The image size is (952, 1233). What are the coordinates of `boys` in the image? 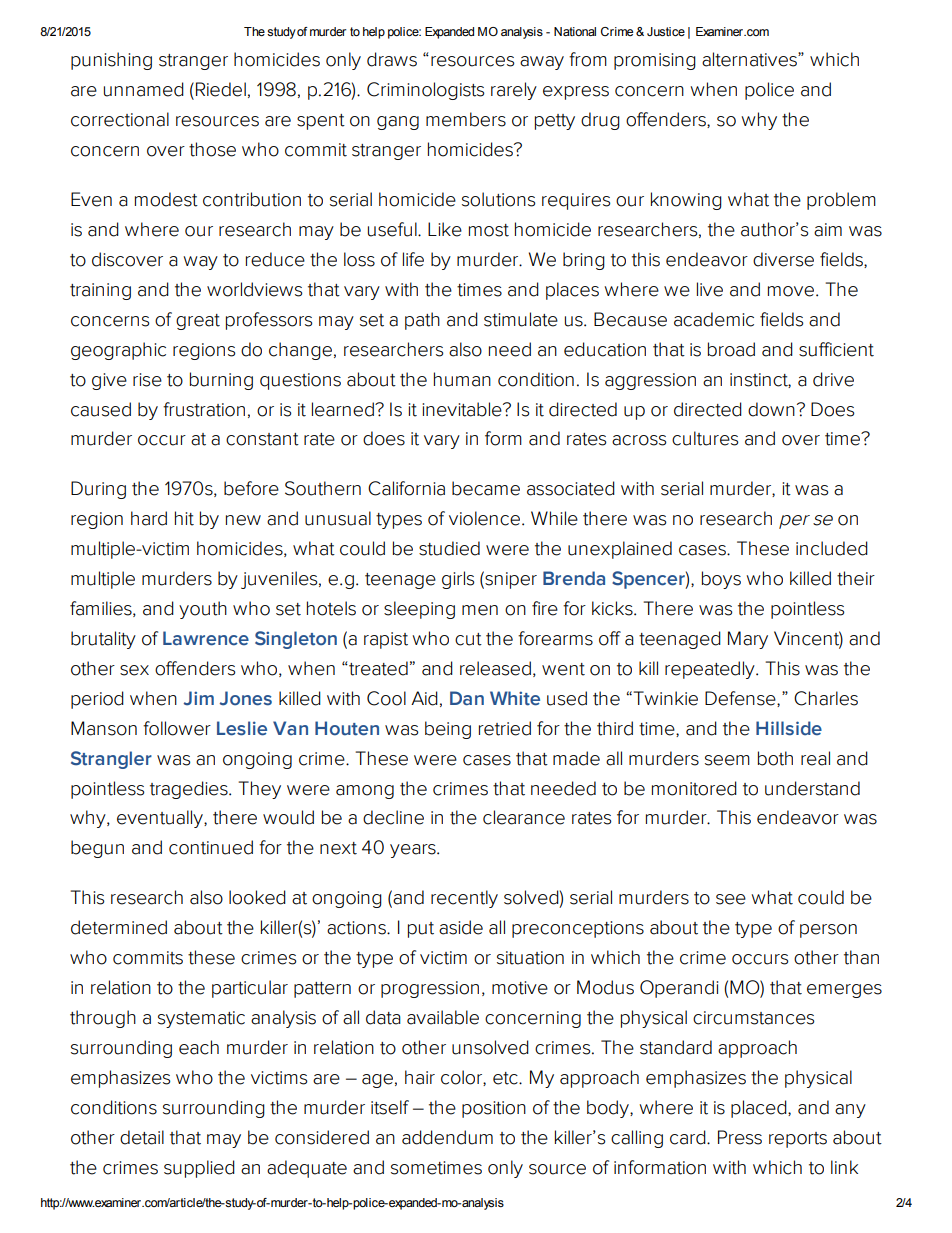 It's located at (721, 580).
